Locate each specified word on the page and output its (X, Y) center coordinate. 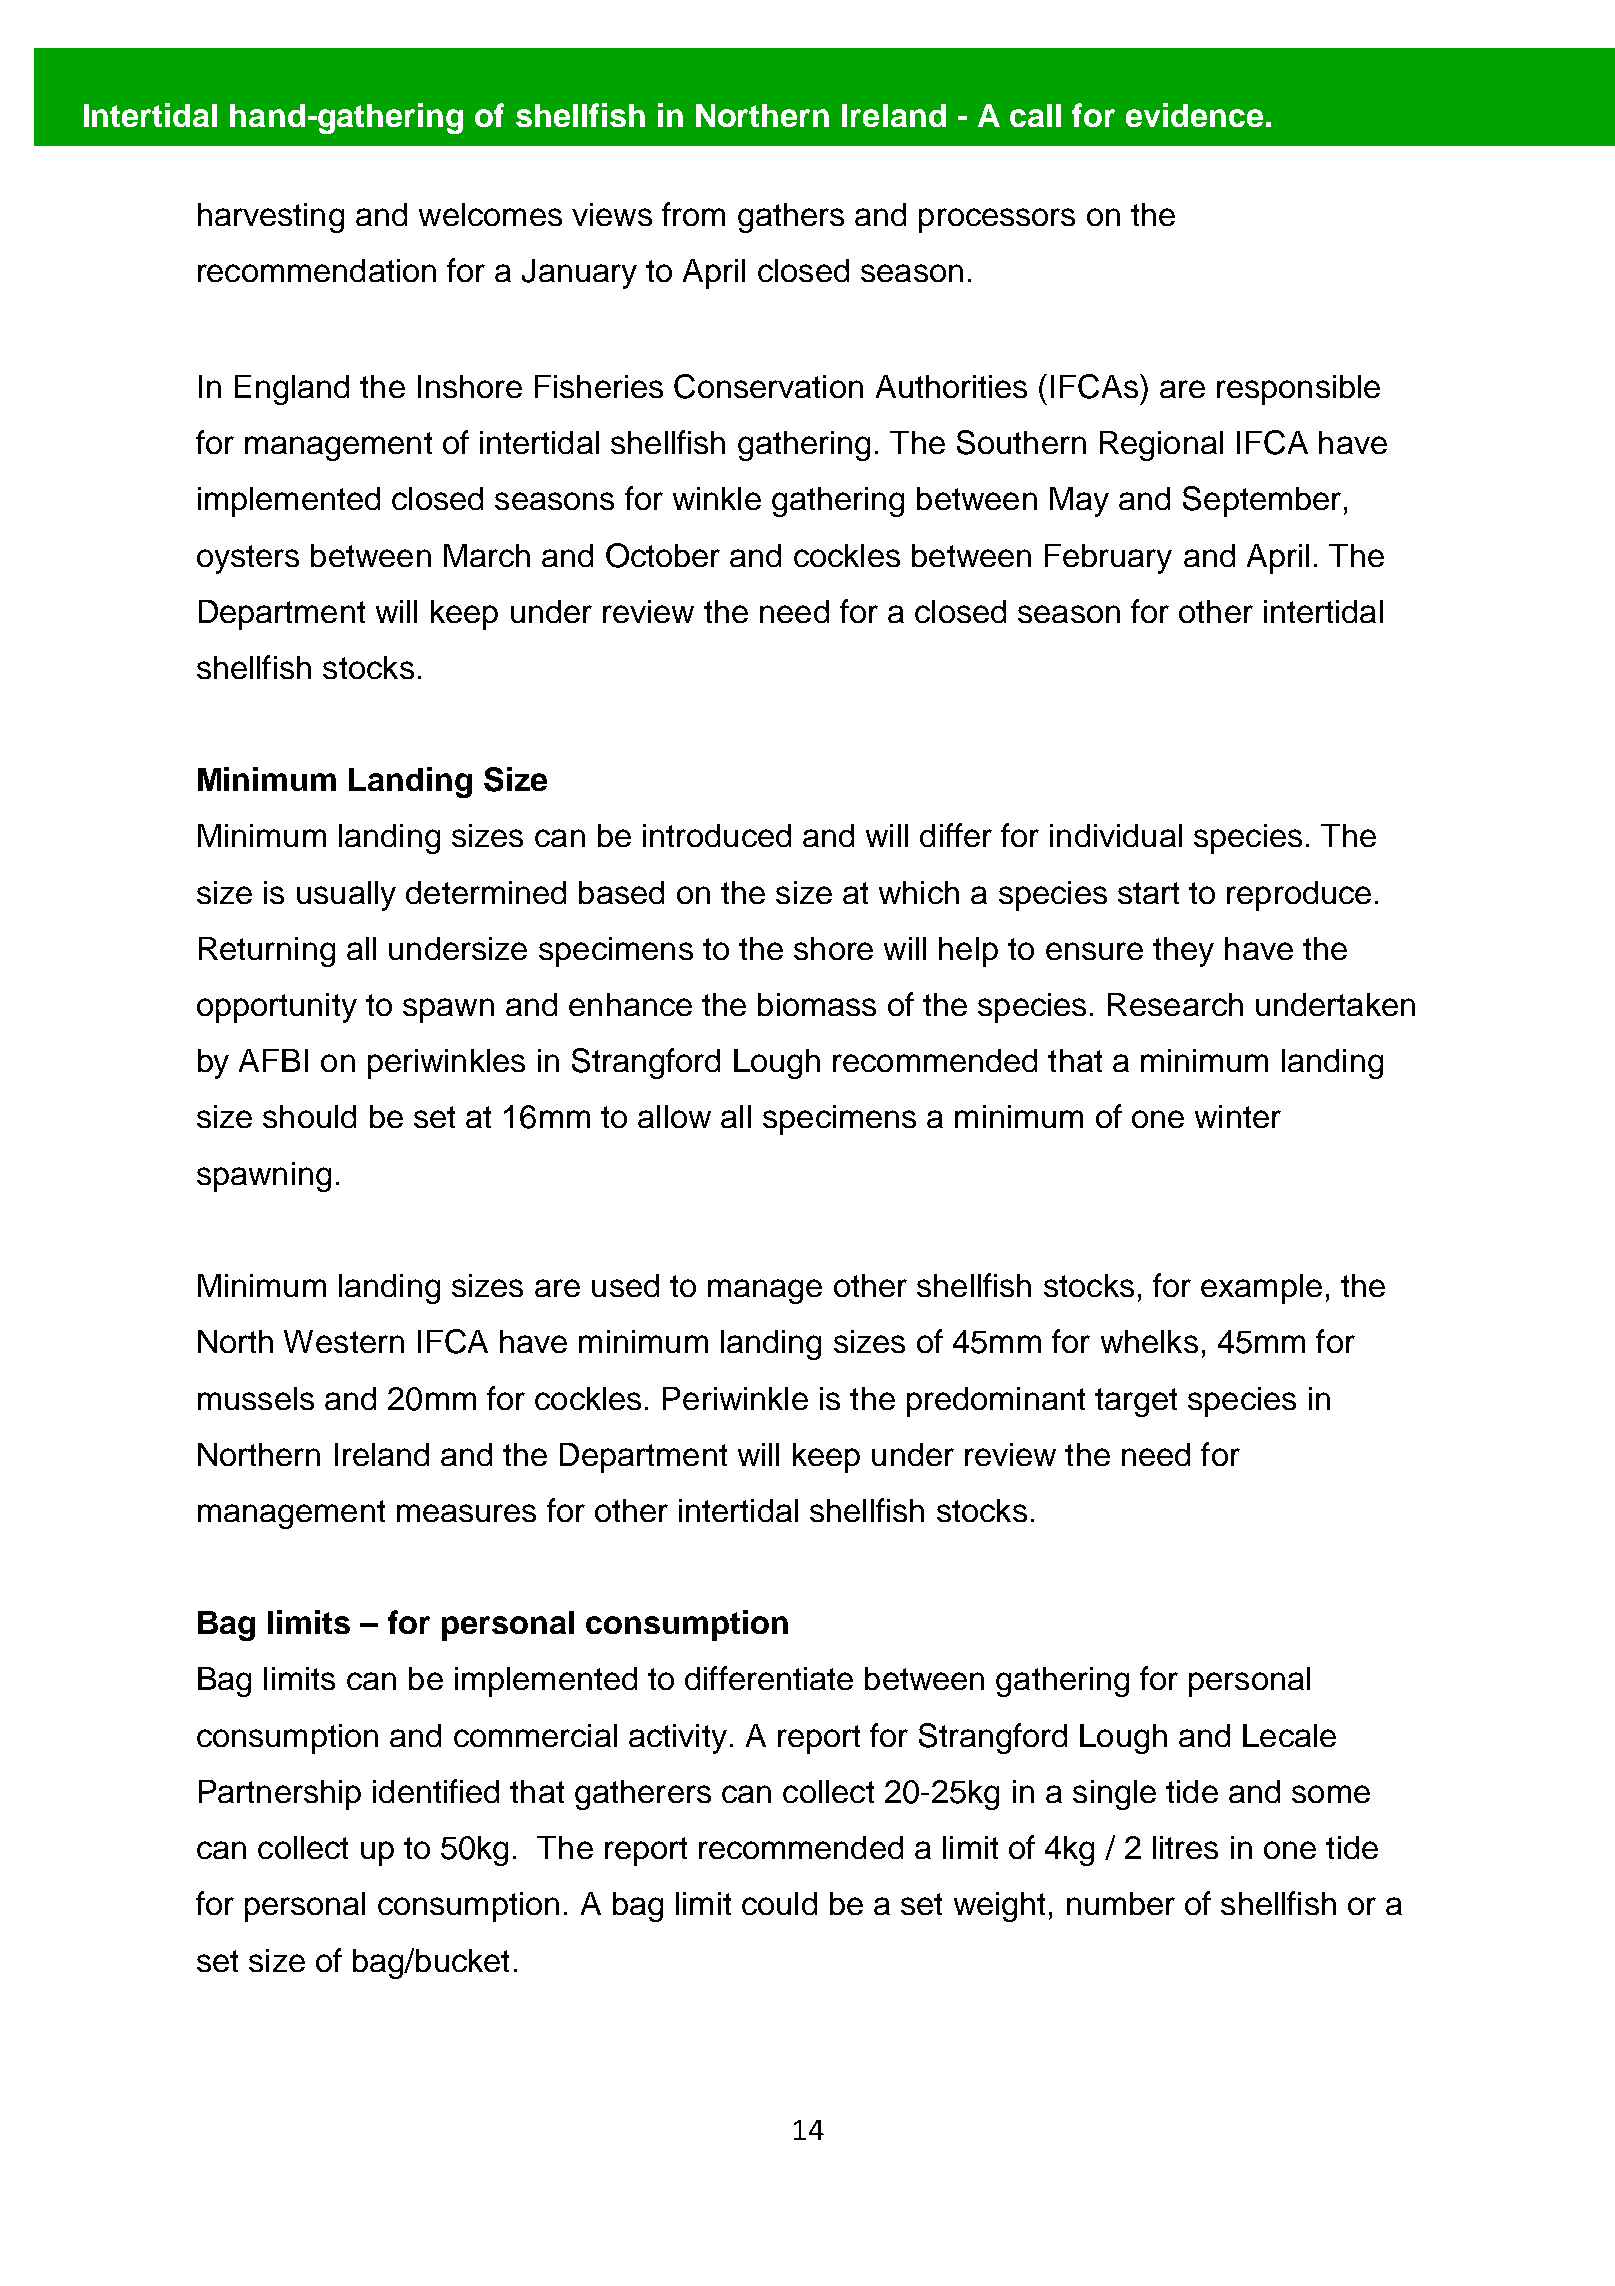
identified (436, 1791)
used (625, 1285)
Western (344, 1341)
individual (1116, 835)
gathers (791, 218)
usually (346, 896)
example (1261, 1289)
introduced (717, 835)
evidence (1194, 115)
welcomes (490, 214)
